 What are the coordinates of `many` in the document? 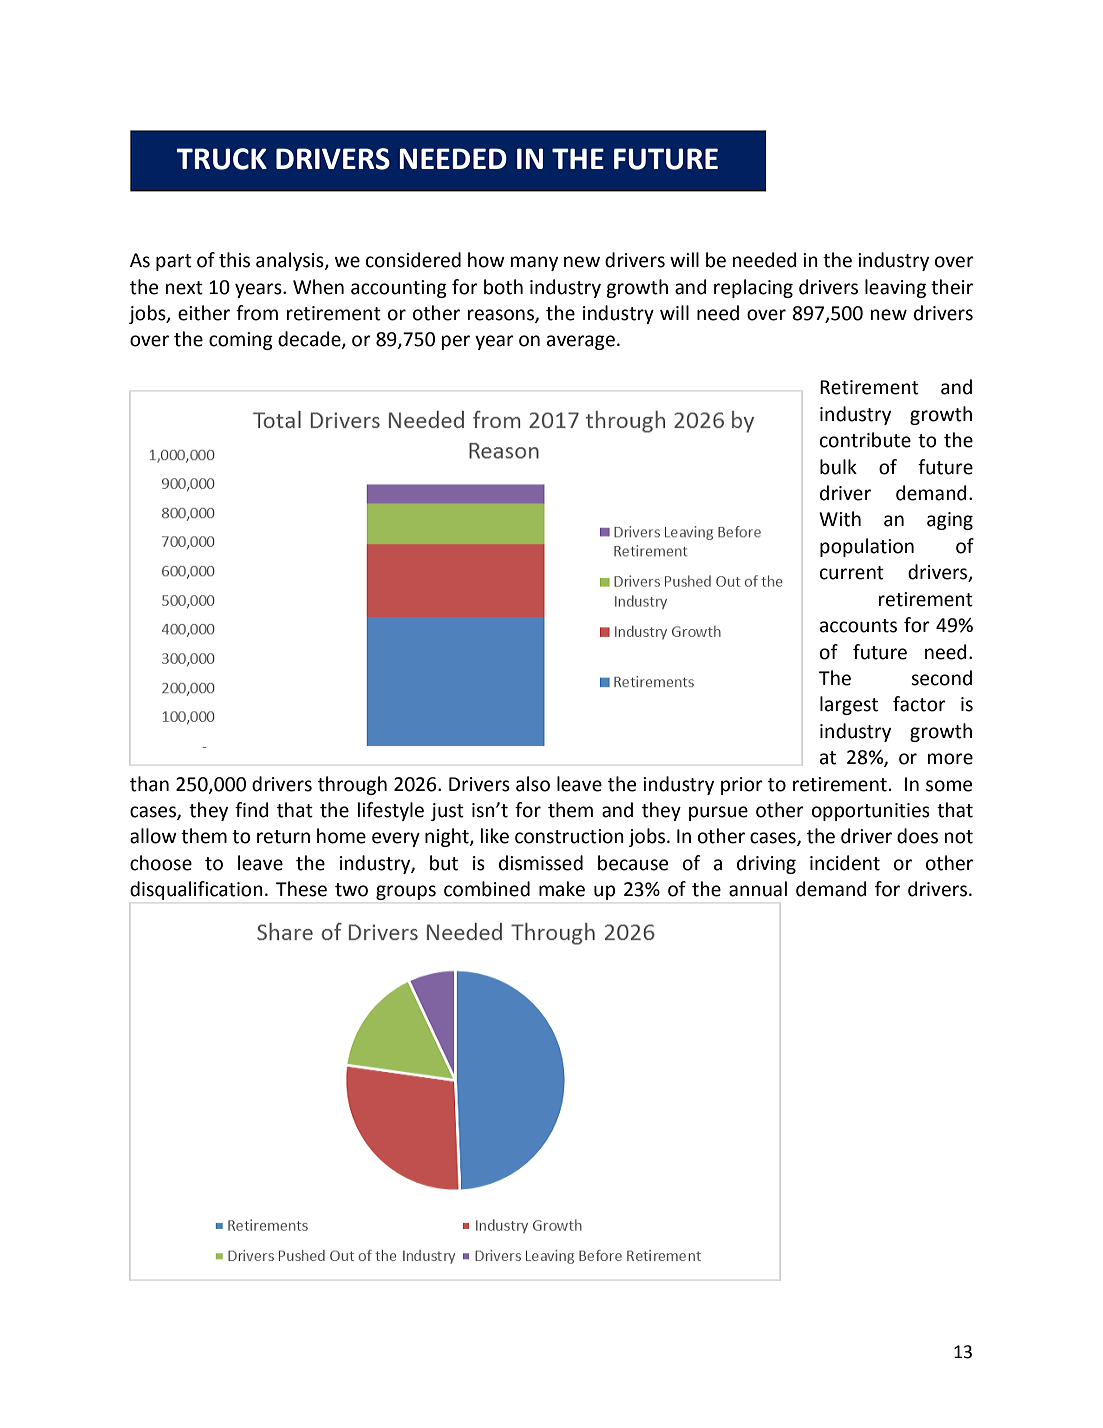 It's located at (534, 263).
